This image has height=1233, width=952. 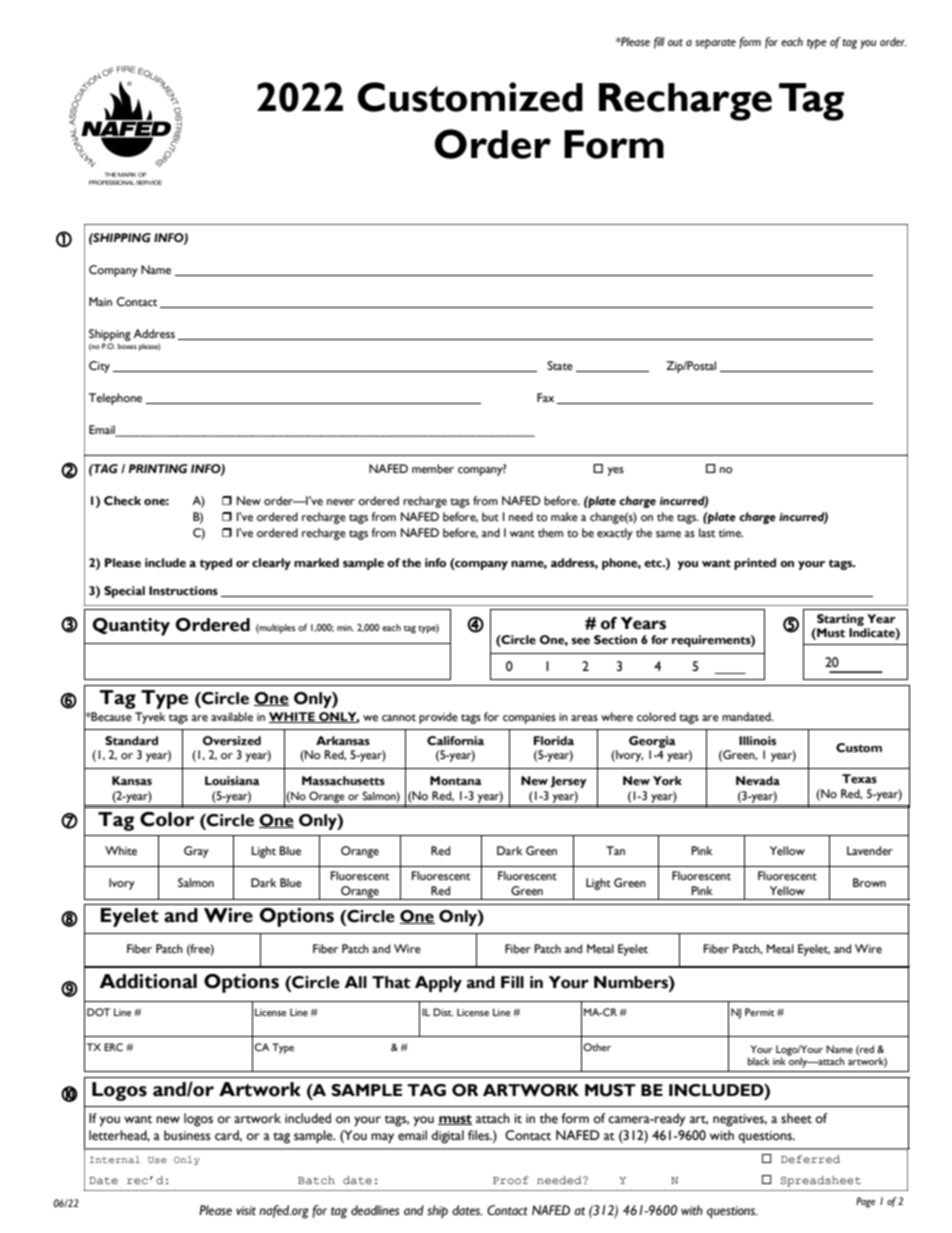 What do you see at coordinates (127, 346) in the image?
I see `boxes` at bounding box center [127, 346].
